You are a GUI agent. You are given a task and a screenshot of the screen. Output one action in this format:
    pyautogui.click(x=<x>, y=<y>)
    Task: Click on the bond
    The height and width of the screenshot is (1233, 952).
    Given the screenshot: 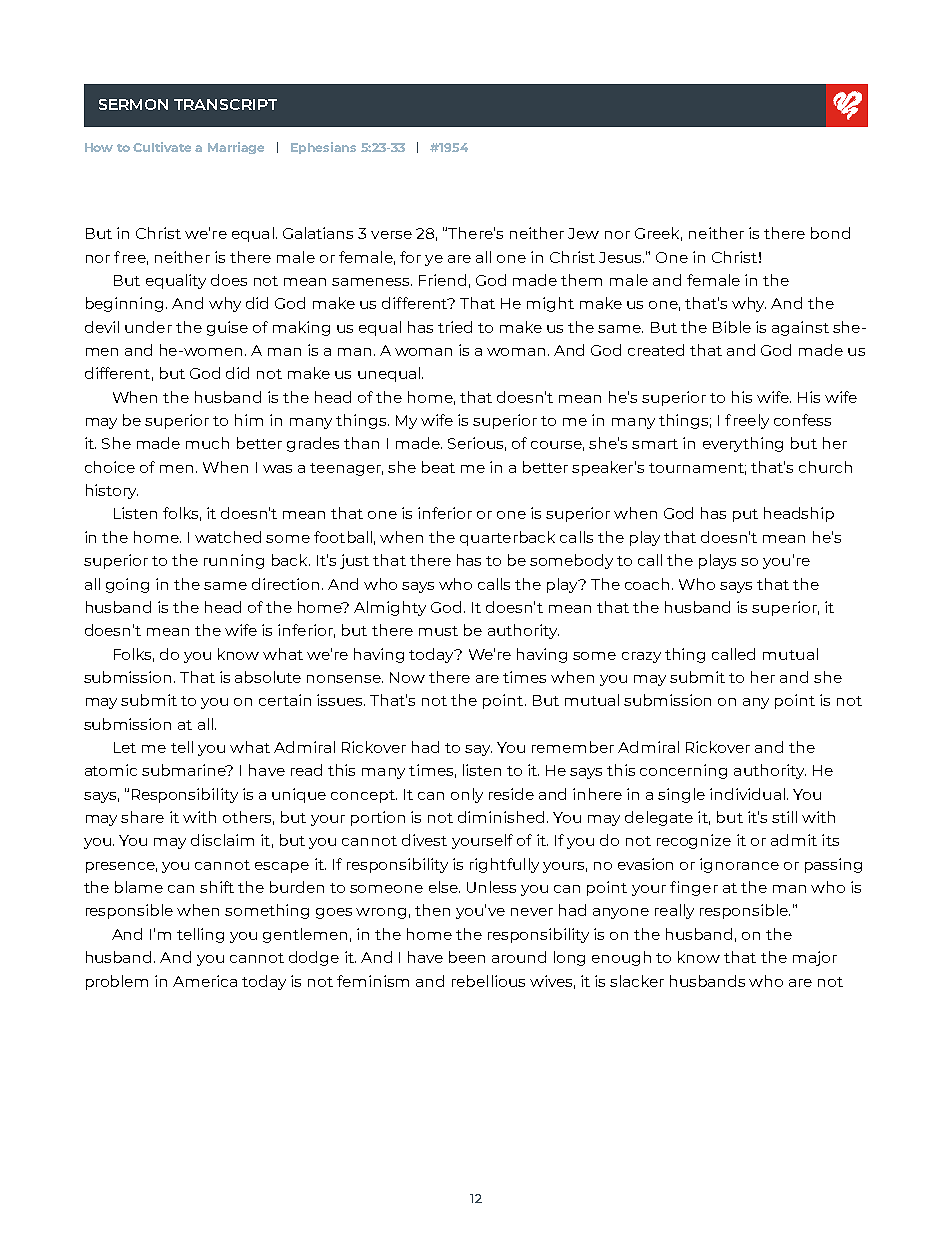 What is the action you would take?
    pyautogui.click(x=830, y=233)
